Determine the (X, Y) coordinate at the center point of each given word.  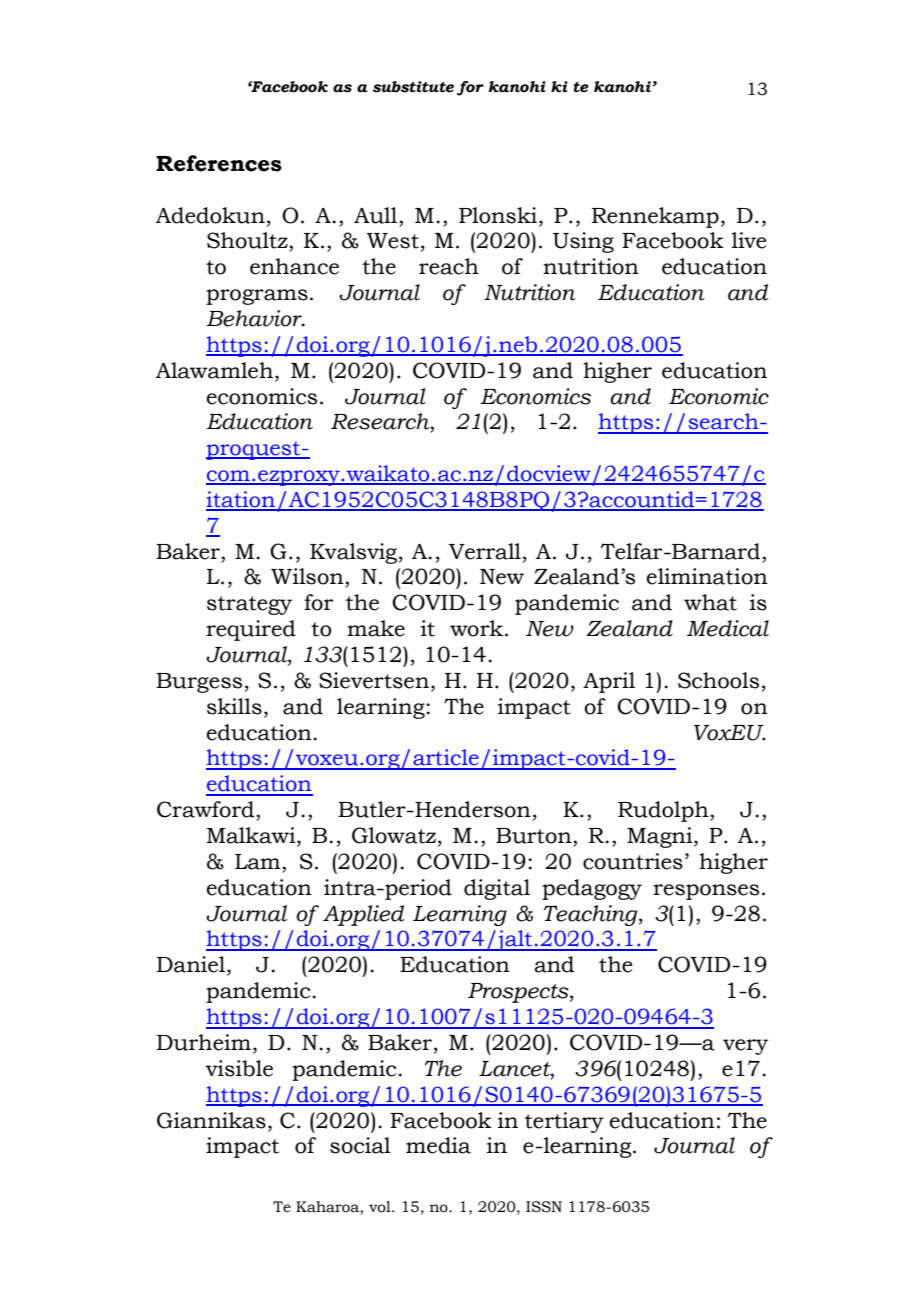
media (438, 1145)
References (219, 163)
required (251, 630)
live (749, 240)
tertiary (564, 1122)
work (476, 628)
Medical (728, 628)
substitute (413, 87)
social (360, 1145)
